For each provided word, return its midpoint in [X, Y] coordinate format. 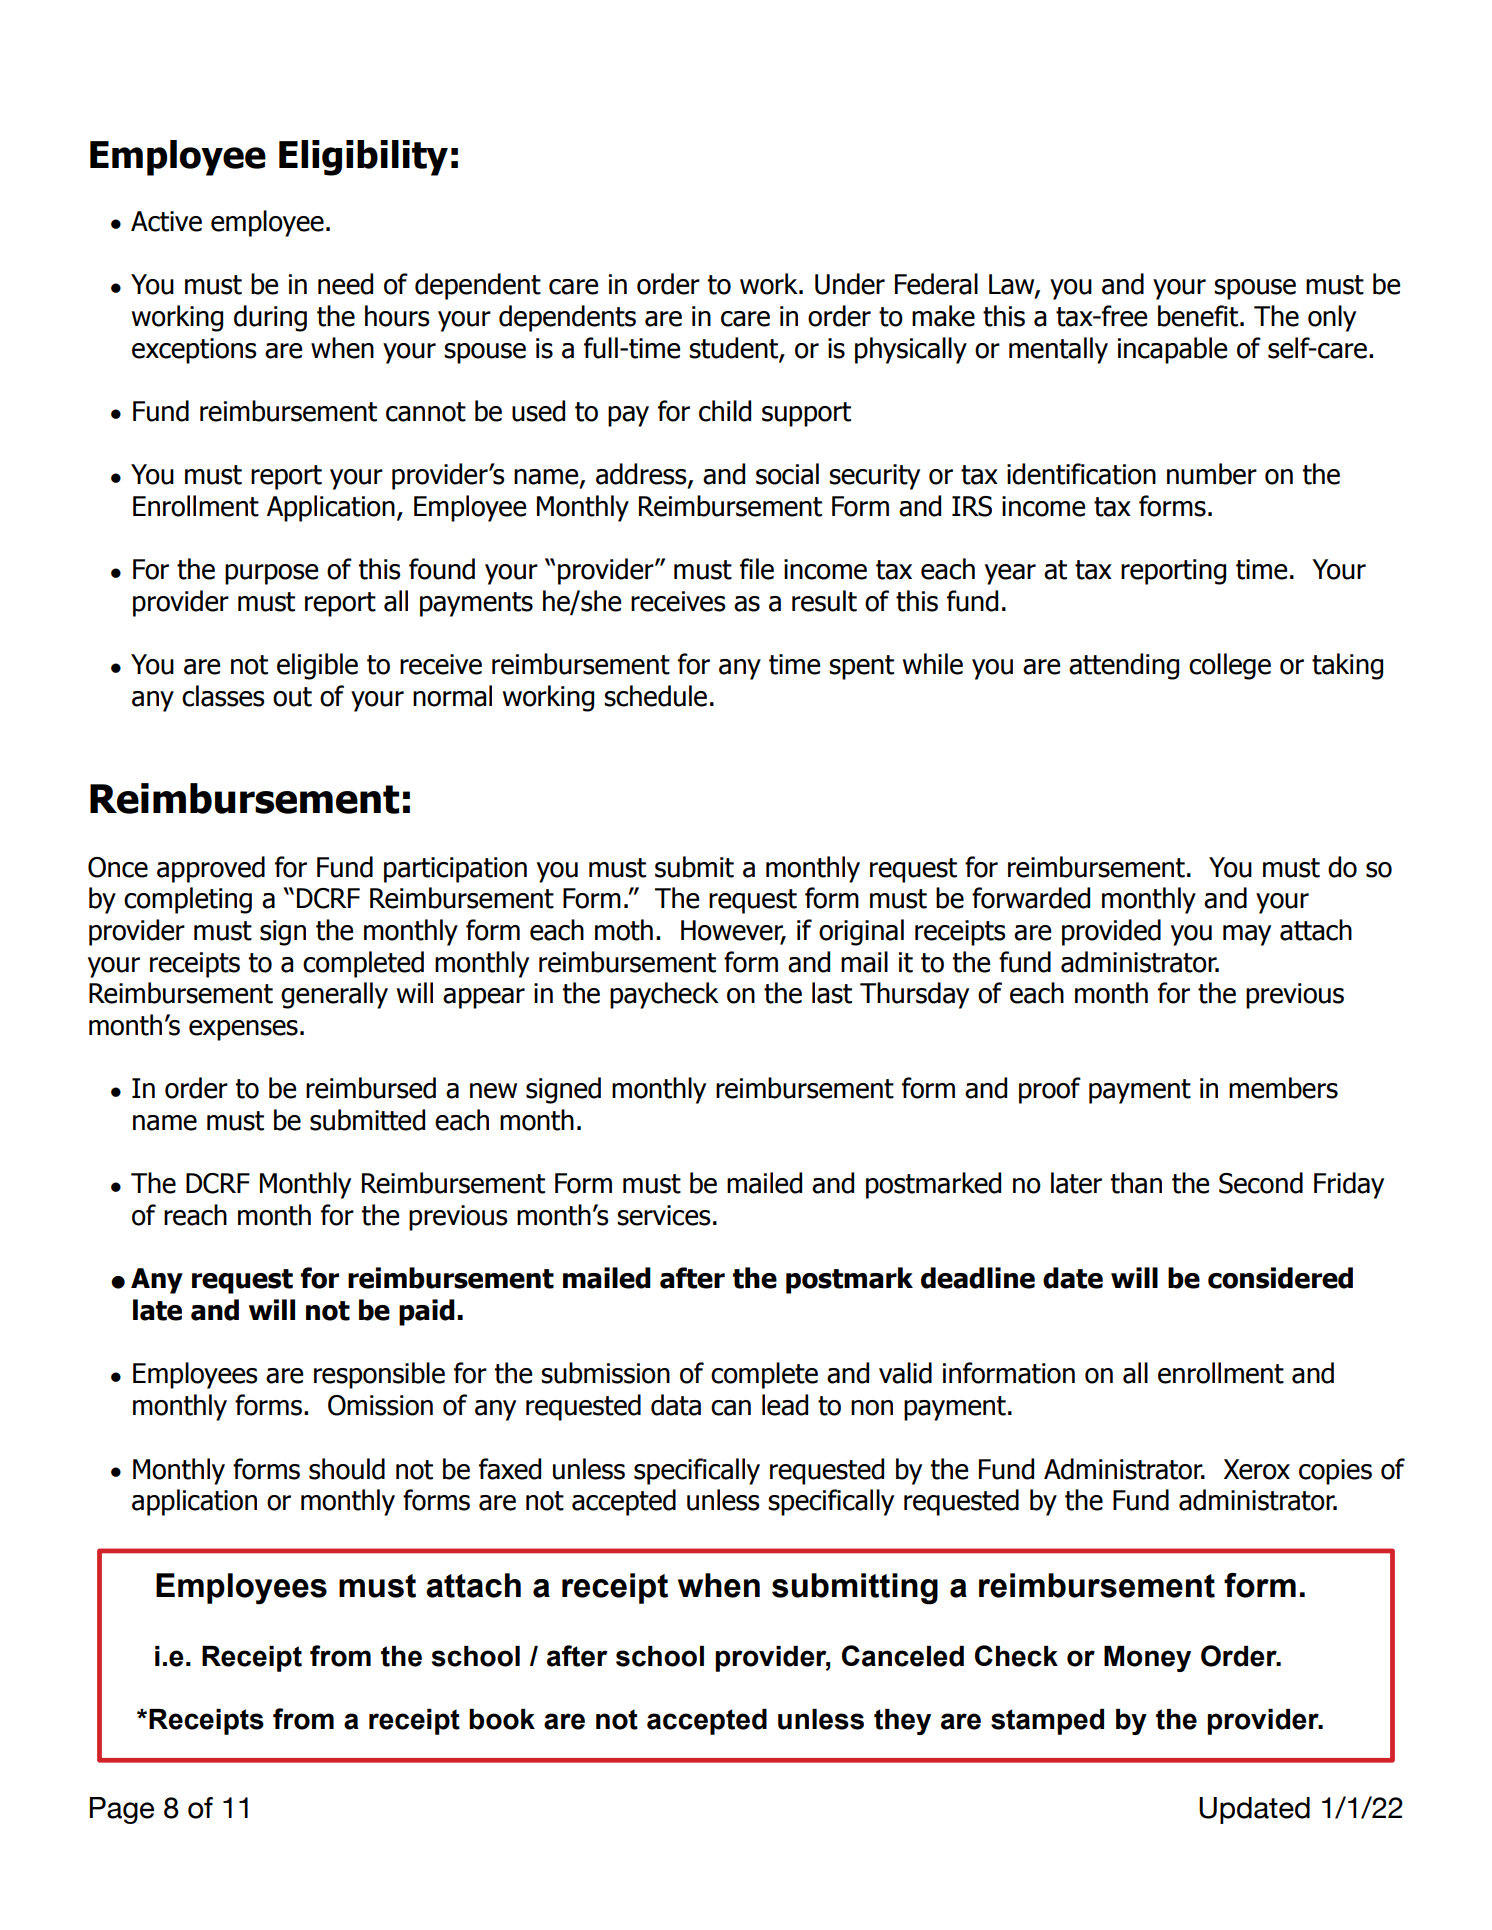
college [1230, 666]
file [757, 569]
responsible [379, 1375]
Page [122, 1810]
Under [850, 284]
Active [166, 221]
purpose [271, 574]
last [832, 993]
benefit [1198, 316]
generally [334, 995]
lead [785, 1405]
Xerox [1257, 1469]
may [1247, 935]
